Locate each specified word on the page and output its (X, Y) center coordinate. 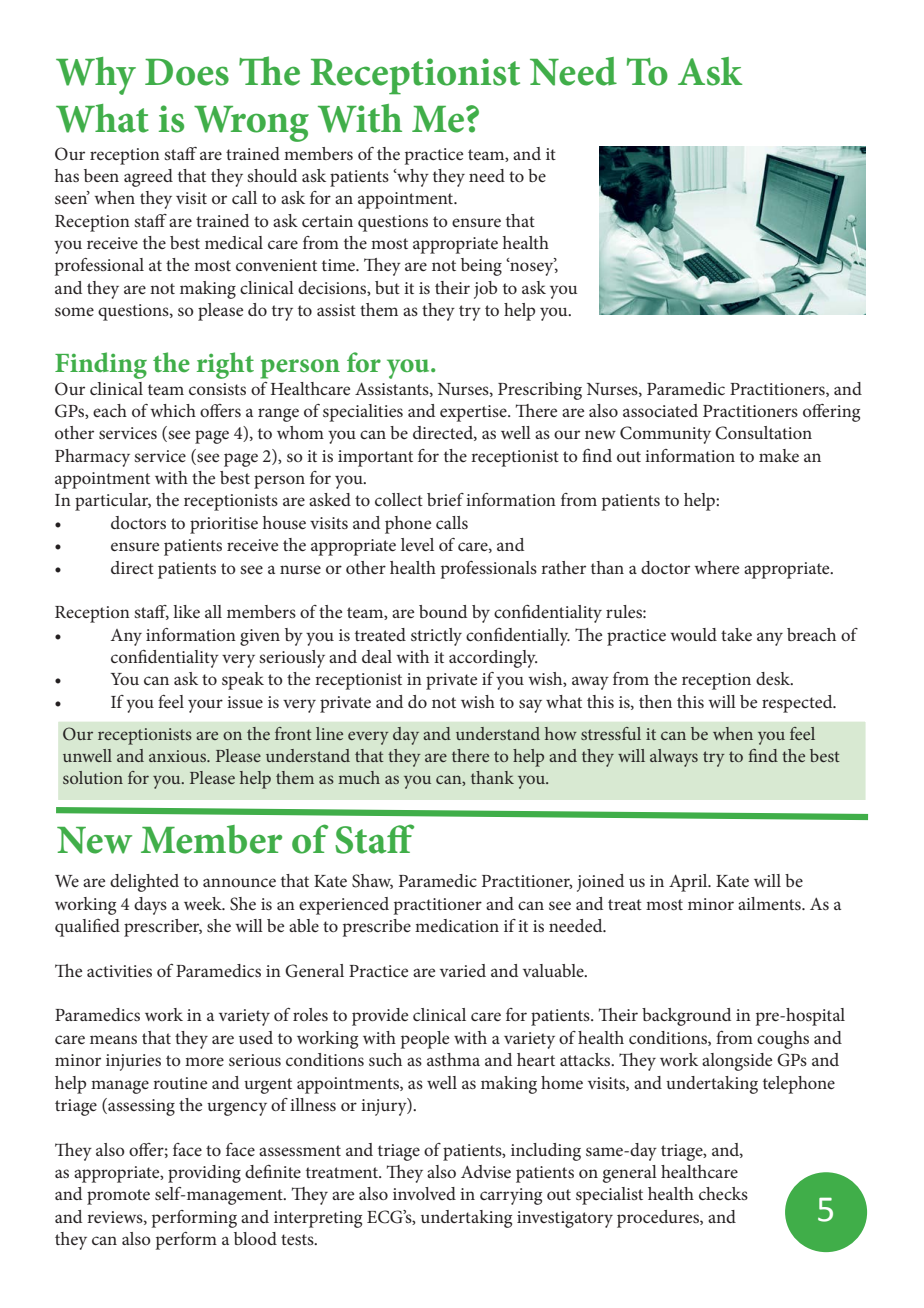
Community (665, 435)
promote (118, 1197)
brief (445, 499)
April (689, 883)
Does (187, 72)
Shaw (372, 881)
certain (327, 221)
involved (424, 1193)
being (481, 267)
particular (113, 502)
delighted (144, 883)
